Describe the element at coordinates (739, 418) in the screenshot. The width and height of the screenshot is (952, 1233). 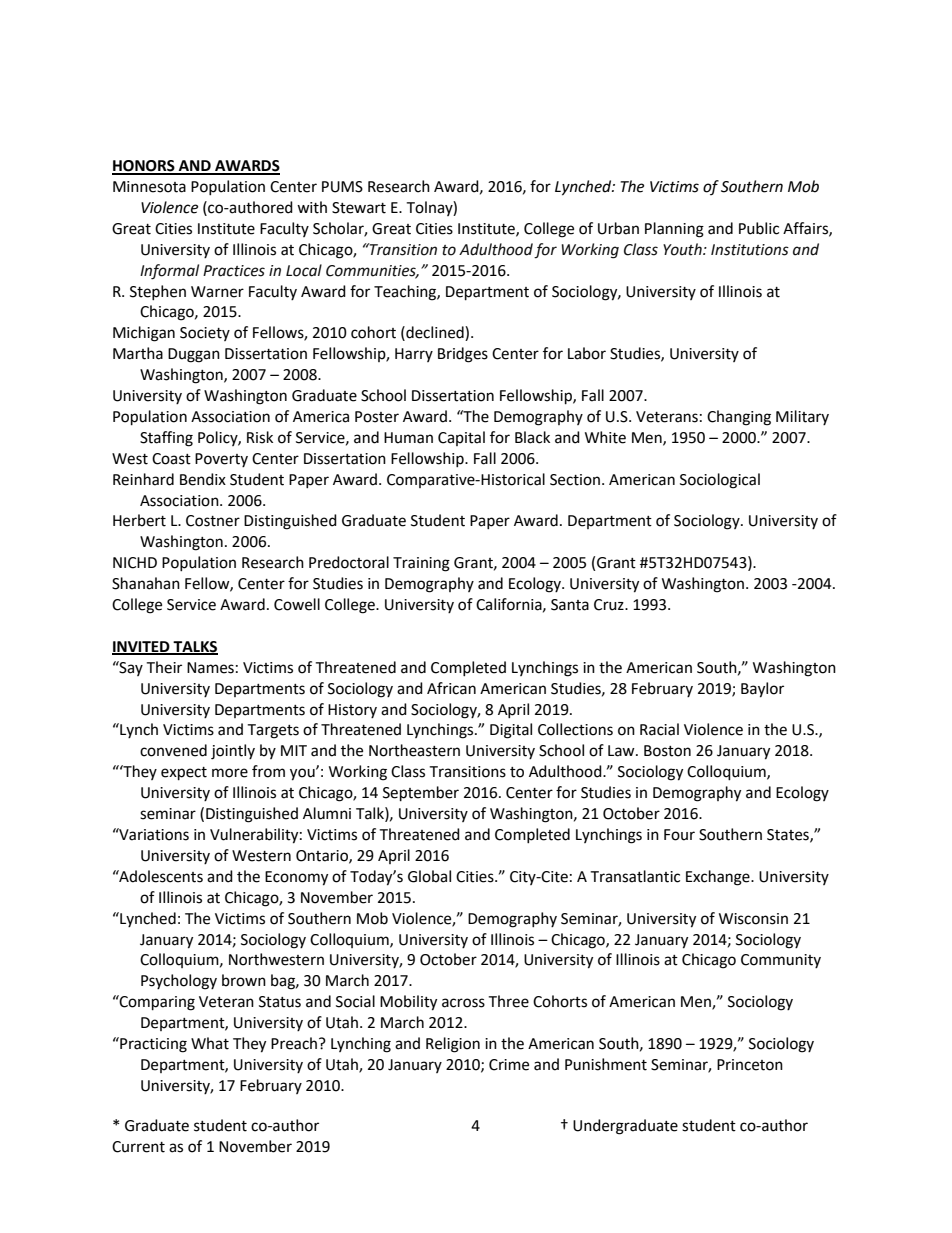
I see `Changing` at that location.
